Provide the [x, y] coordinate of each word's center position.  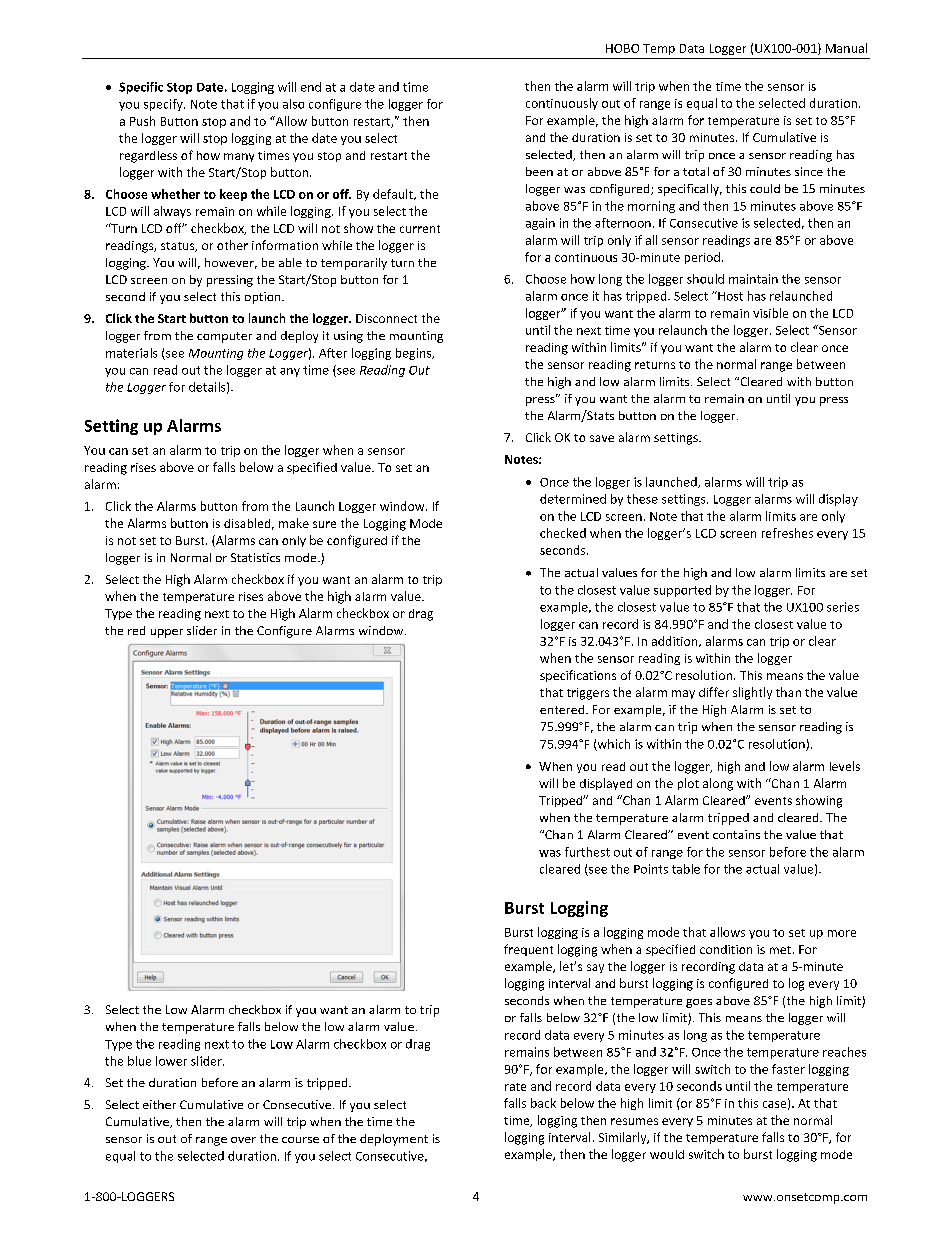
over [243, 1140]
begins [415, 354]
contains [736, 834]
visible [770, 313]
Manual [846, 48]
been [539, 171]
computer [224, 337]
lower [171, 1061]
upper [167, 633]
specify [164, 105]
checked [563, 533]
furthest [587, 852]
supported [682, 591]
